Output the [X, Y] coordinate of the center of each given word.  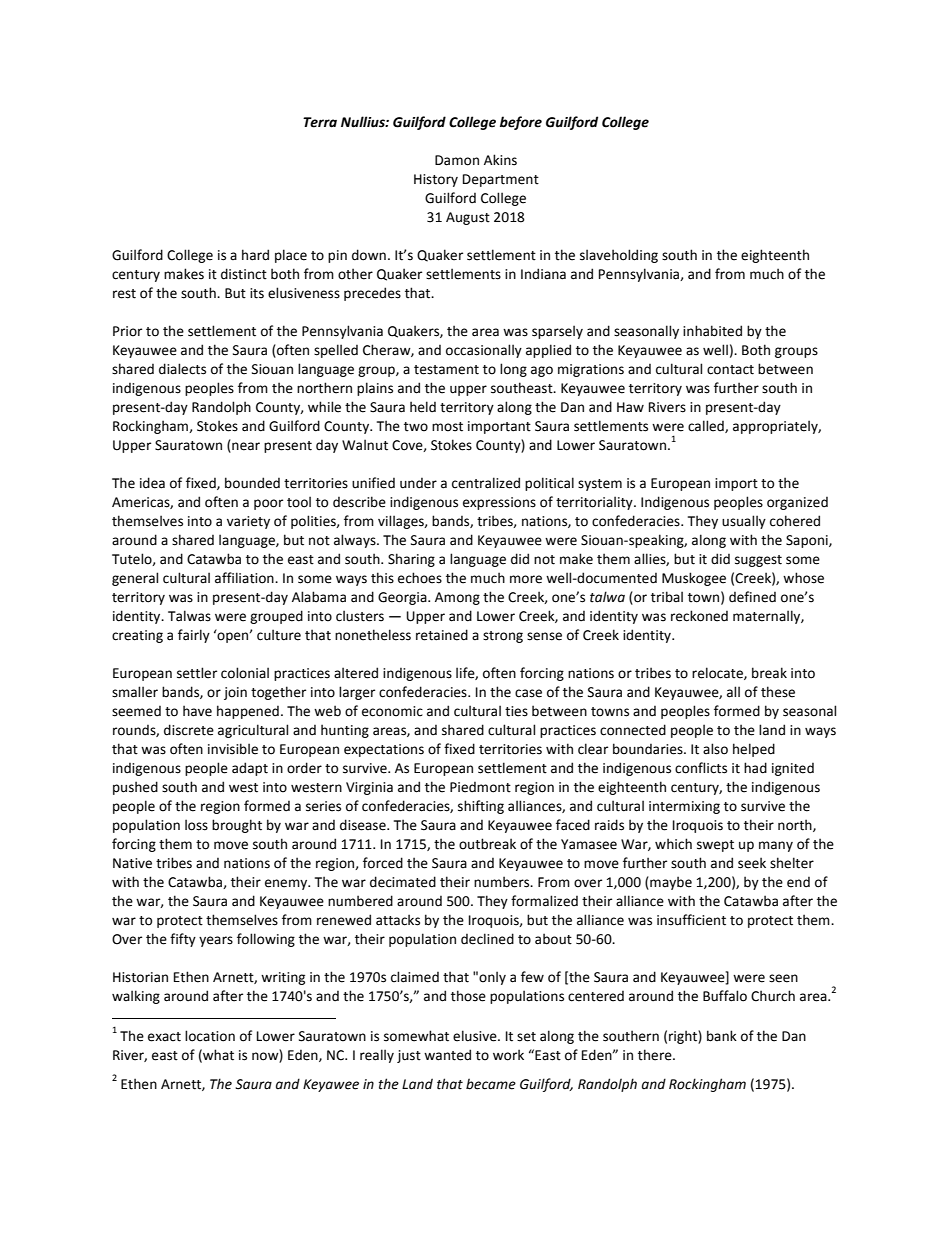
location [210, 1036]
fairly [194, 636]
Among [457, 598]
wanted [447, 1055]
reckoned [699, 616]
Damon [457, 160]
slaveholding [619, 256]
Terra [320, 122]
